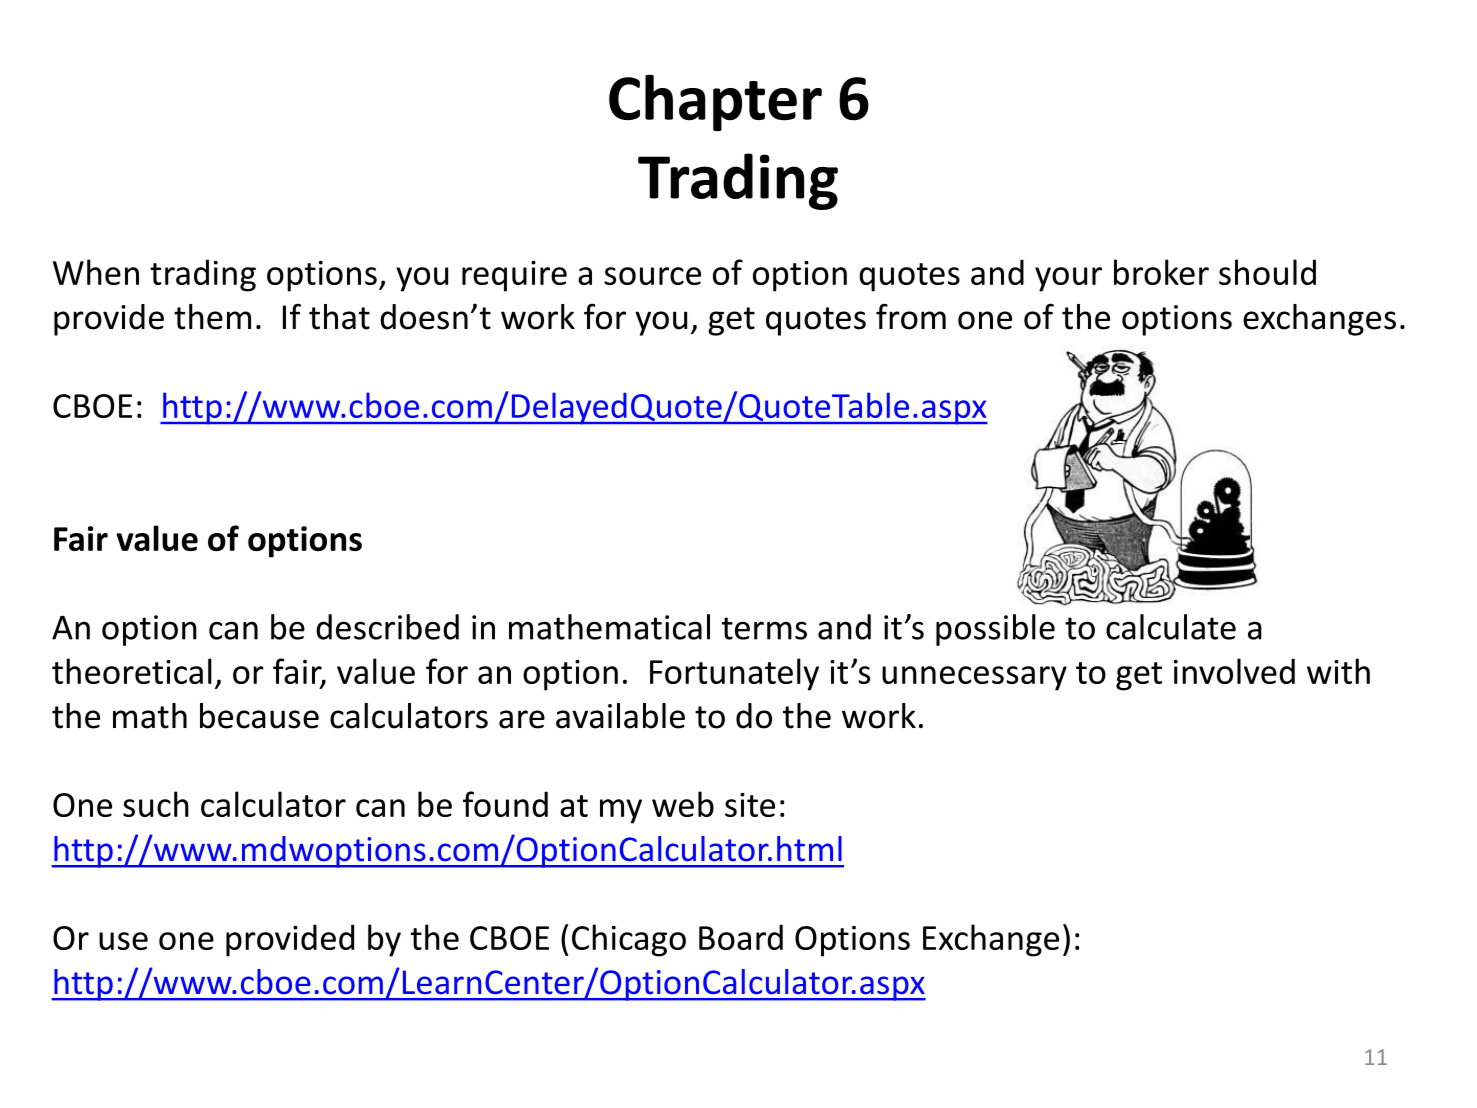  What do you see at coordinates (764, 628) in the screenshot?
I see `terms` at bounding box center [764, 628].
